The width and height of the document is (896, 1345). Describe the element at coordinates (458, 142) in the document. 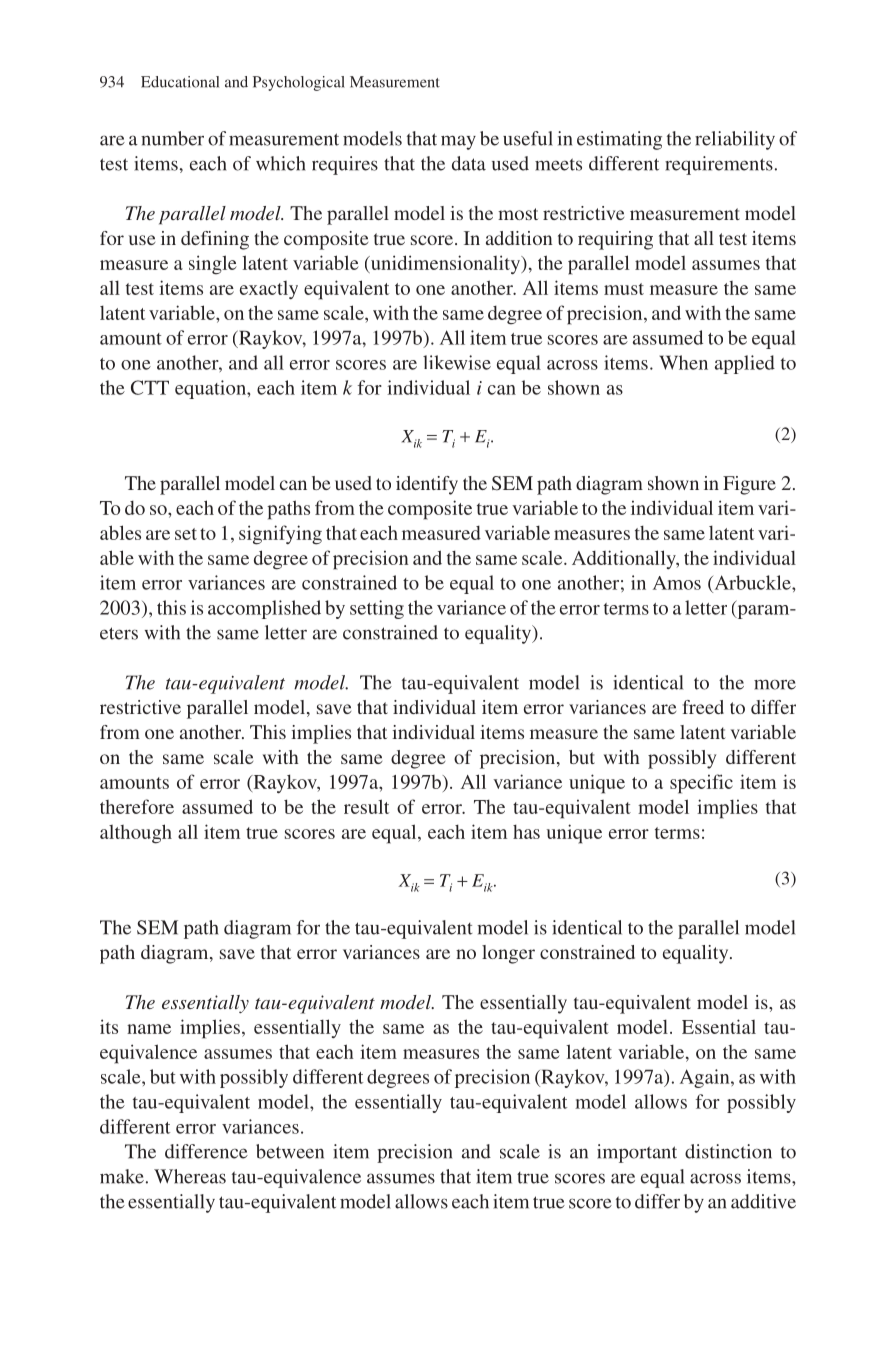

I see `may` at that location.
